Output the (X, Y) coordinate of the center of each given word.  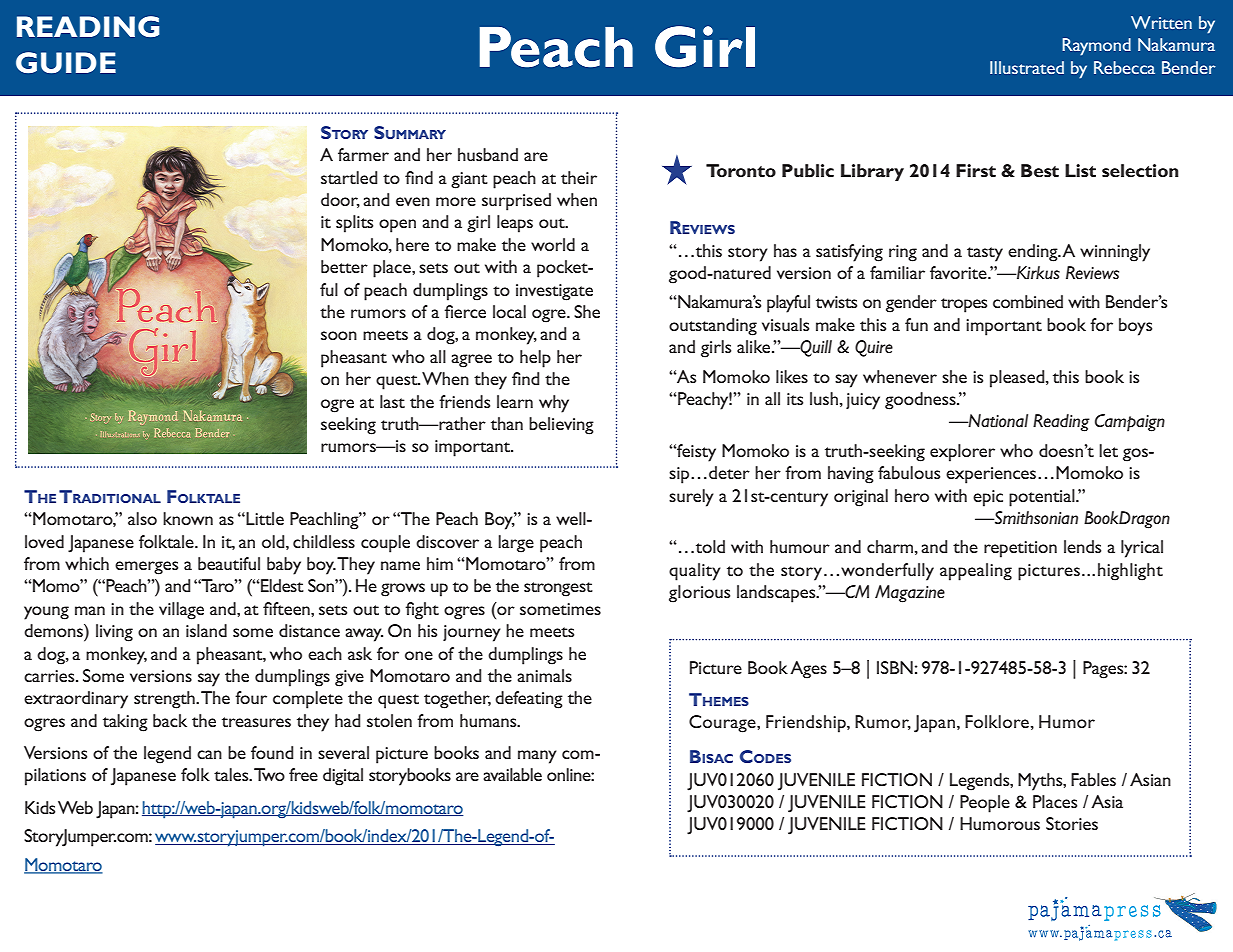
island (206, 630)
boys (1135, 327)
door (340, 200)
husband (488, 154)
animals (544, 675)
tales (232, 774)
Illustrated (1027, 67)
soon (339, 335)
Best (1040, 170)
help (535, 359)
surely (691, 498)
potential (1043, 498)
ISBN (895, 667)
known (188, 518)
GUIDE (66, 63)
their (579, 177)
